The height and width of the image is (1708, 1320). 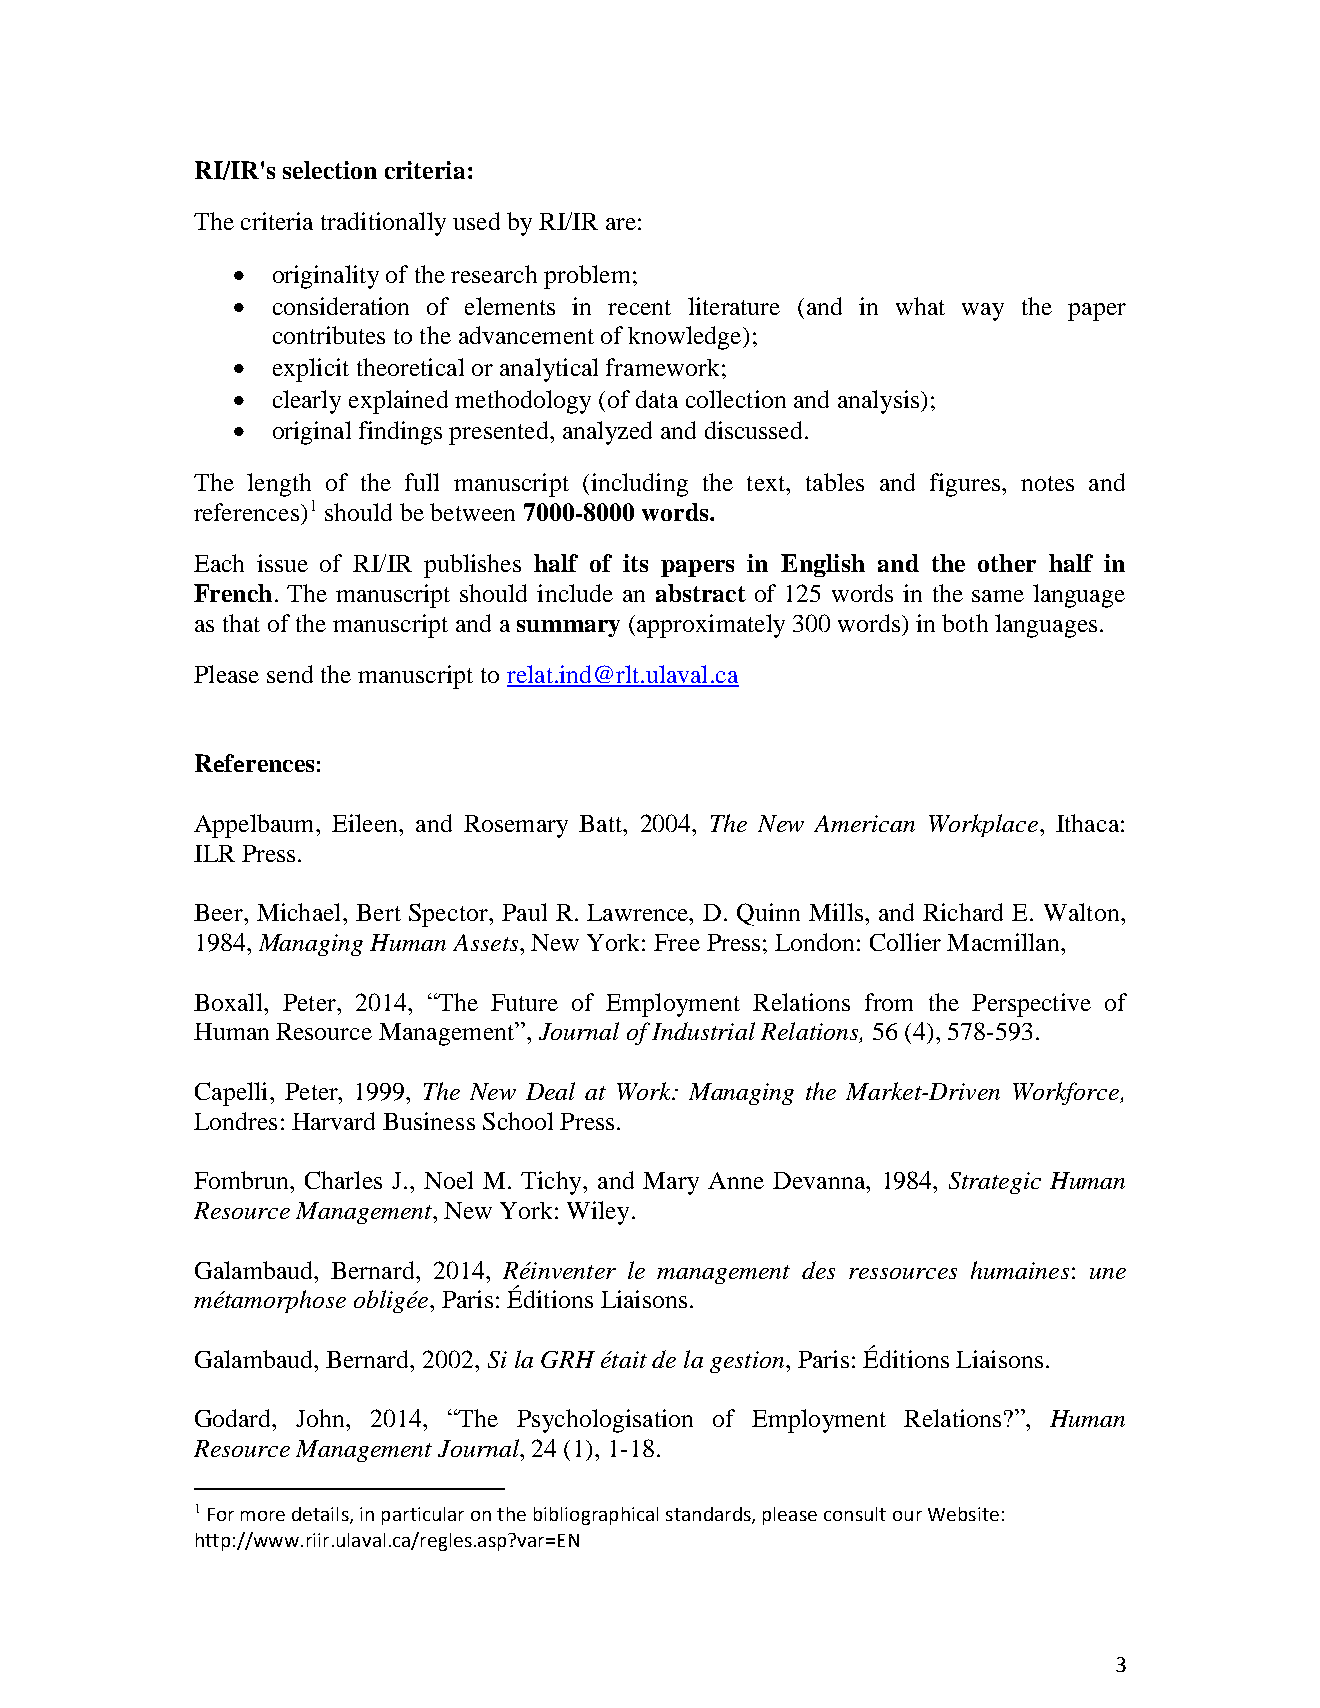 I want to click on selection, so click(x=330, y=170).
